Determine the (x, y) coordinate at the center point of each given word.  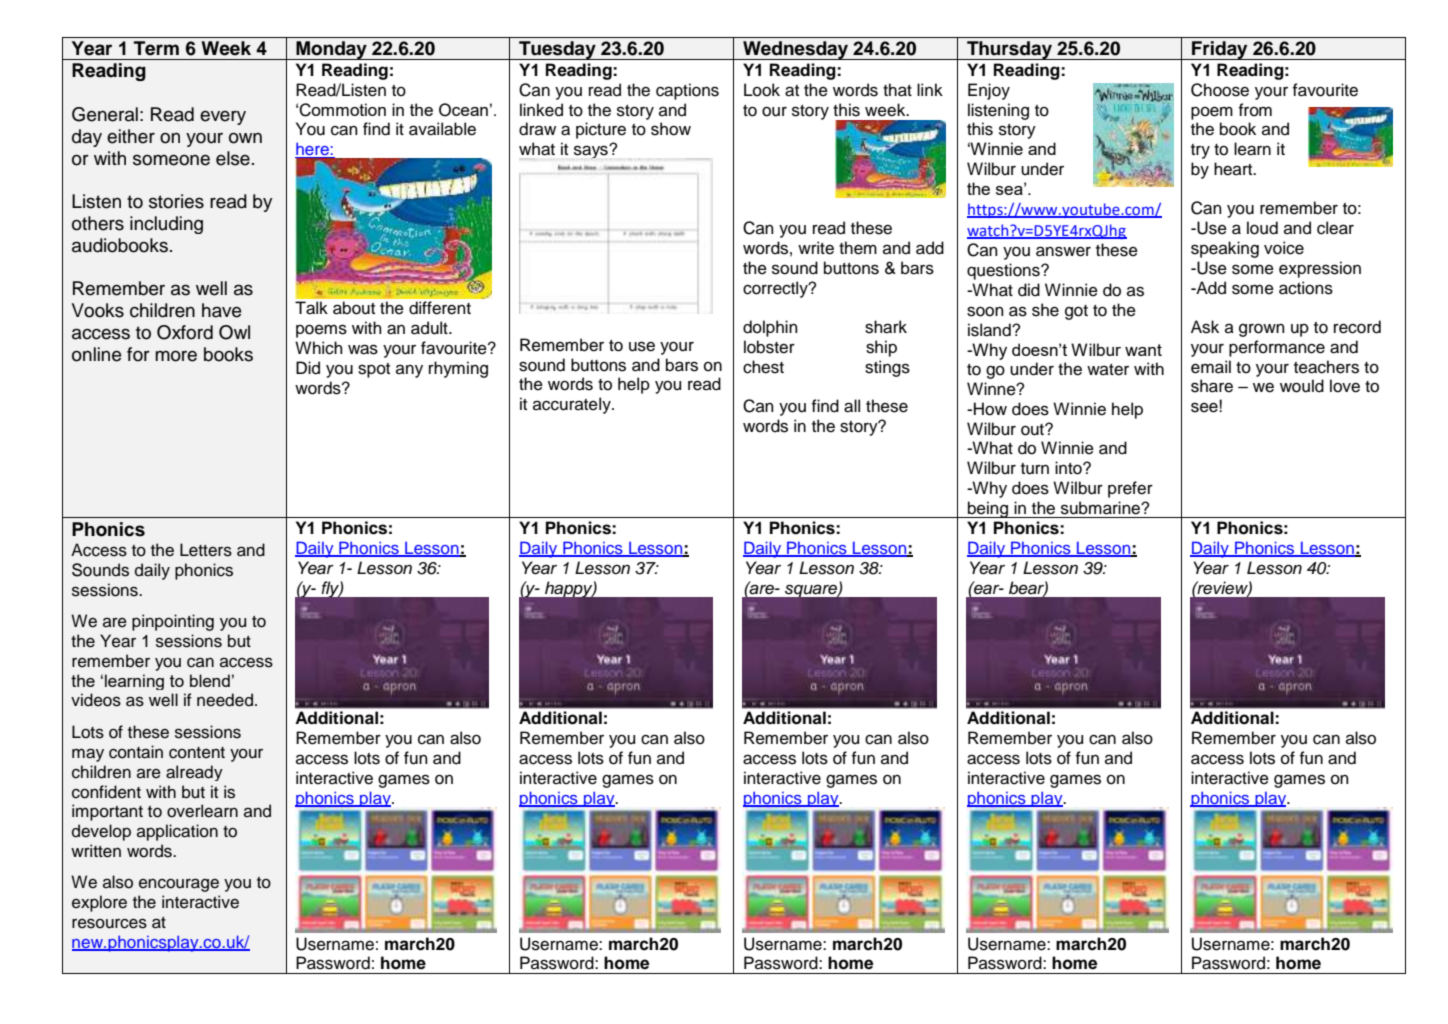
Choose (1220, 90)
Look (762, 90)
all (852, 406)
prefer (1130, 489)
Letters (206, 550)
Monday (331, 50)
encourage (179, 885)
